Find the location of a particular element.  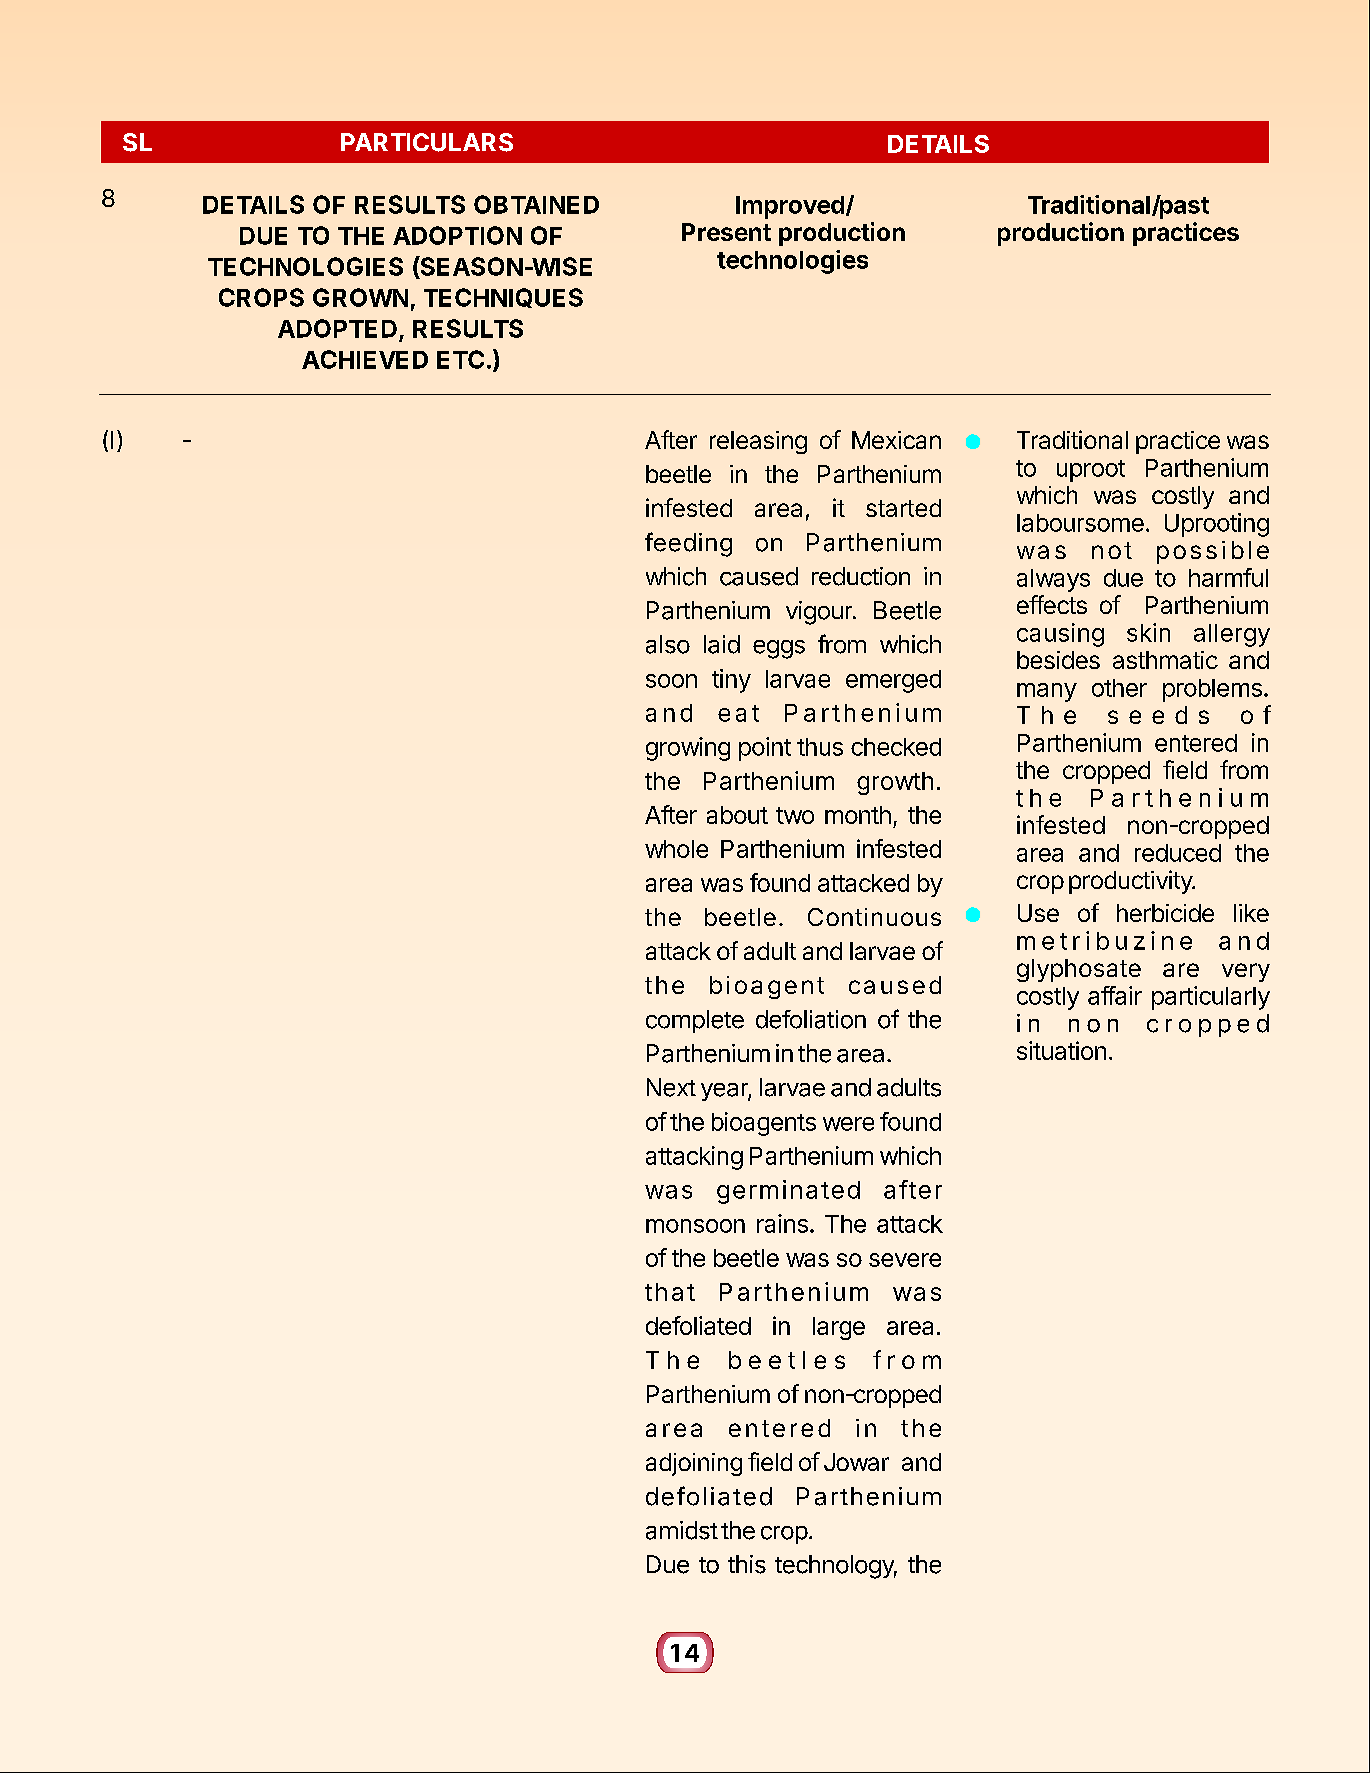

PARTICULARS is located at coordinates (427, 142).
